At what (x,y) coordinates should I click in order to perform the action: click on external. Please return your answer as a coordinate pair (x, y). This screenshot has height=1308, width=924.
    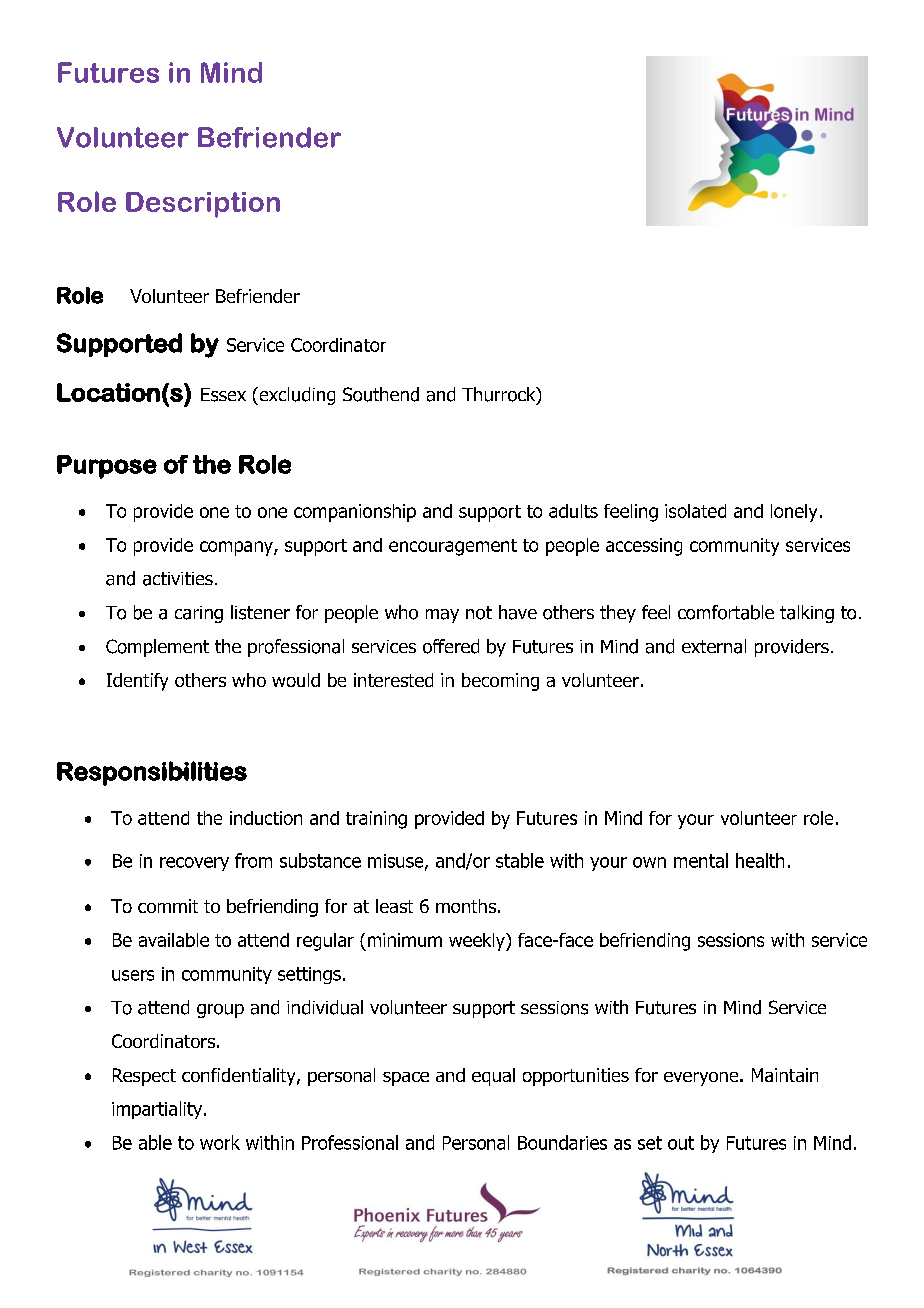
    Looking at the image, I should click on (714, 646).
